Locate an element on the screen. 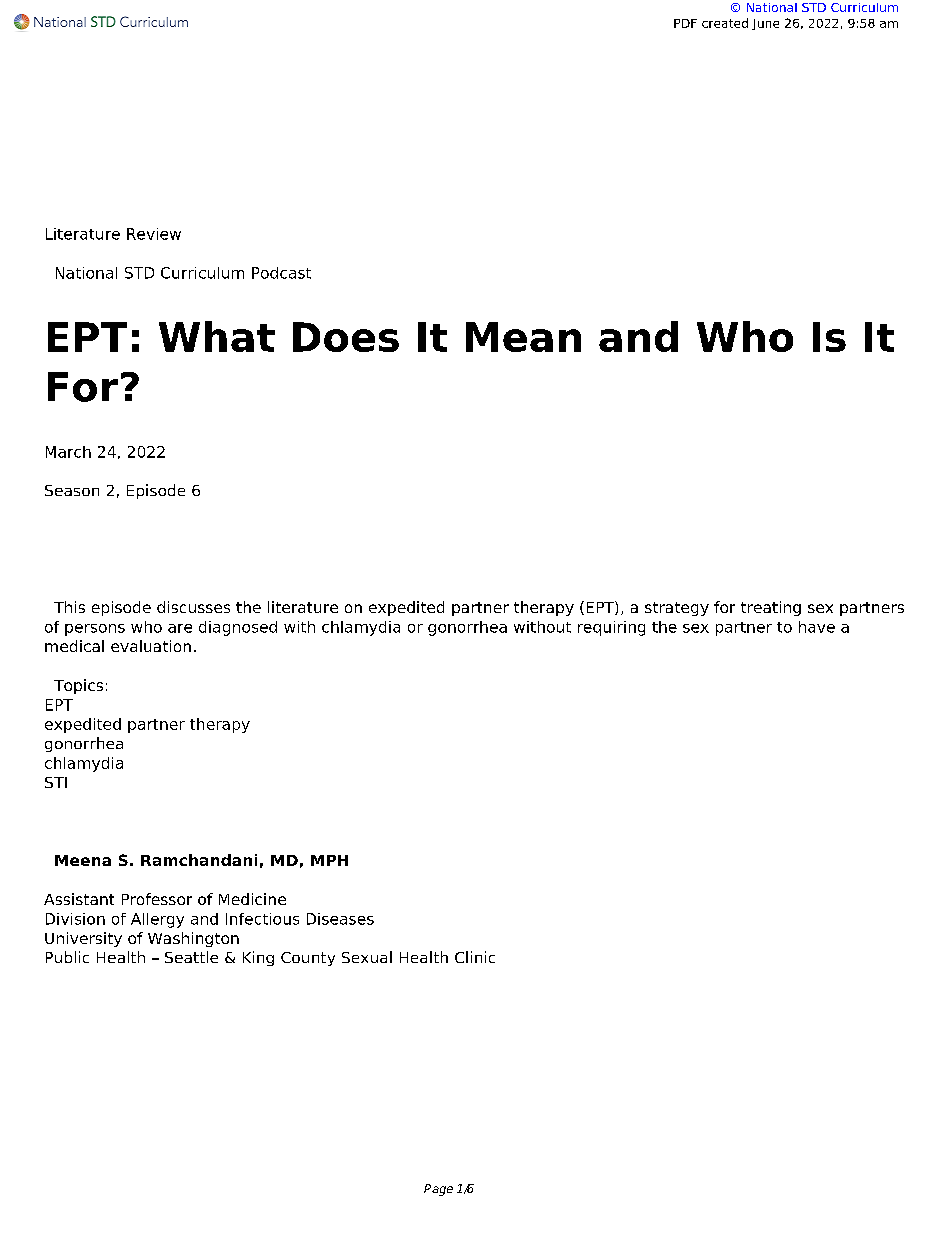 This screenshot has width=952, height=1233. Seattle is located at coordinates (191, 957).
